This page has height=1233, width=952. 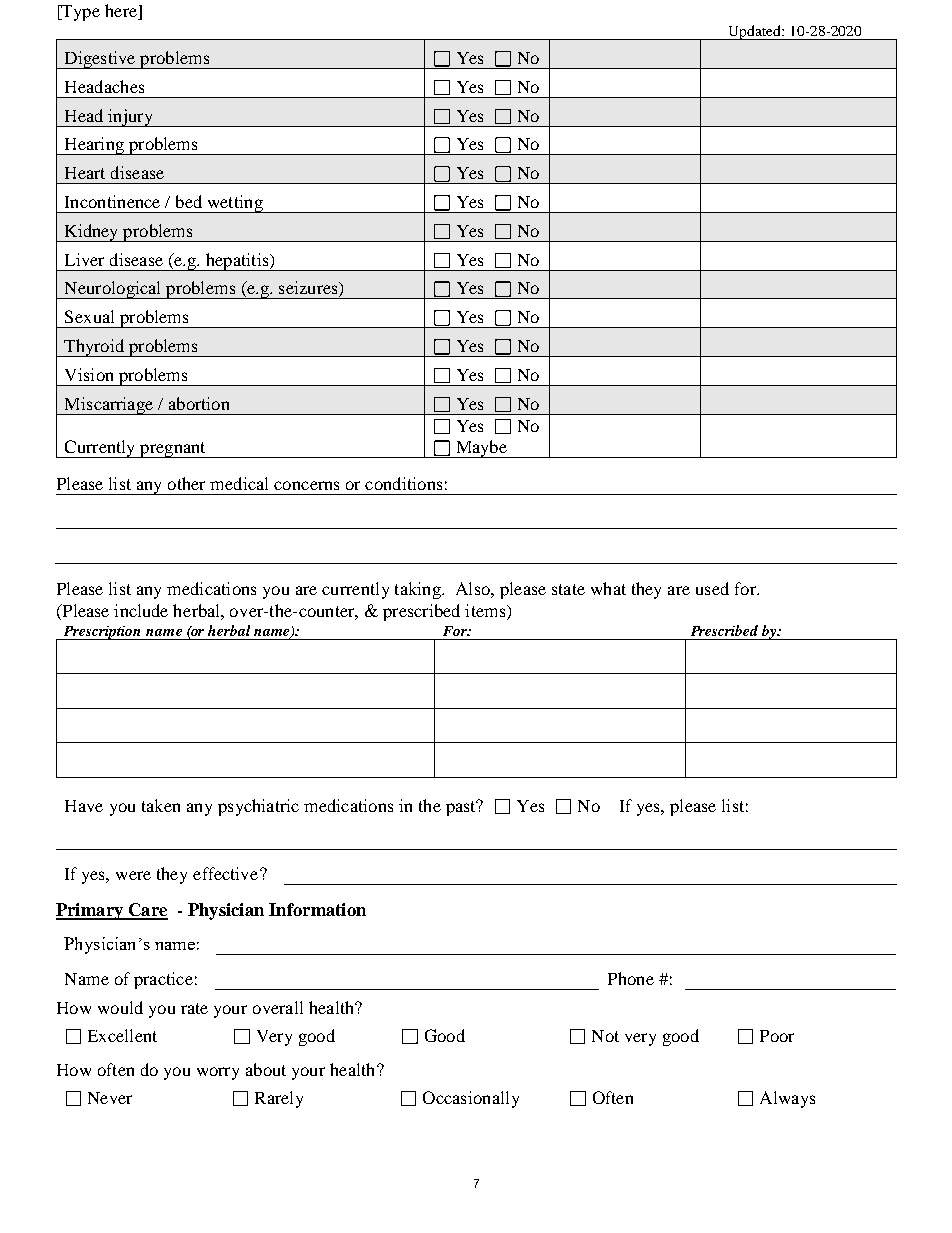 What do you see at coordinates (471, 1099) in the page?
I see `Occasionally` at bounding box center [471, 1099].
